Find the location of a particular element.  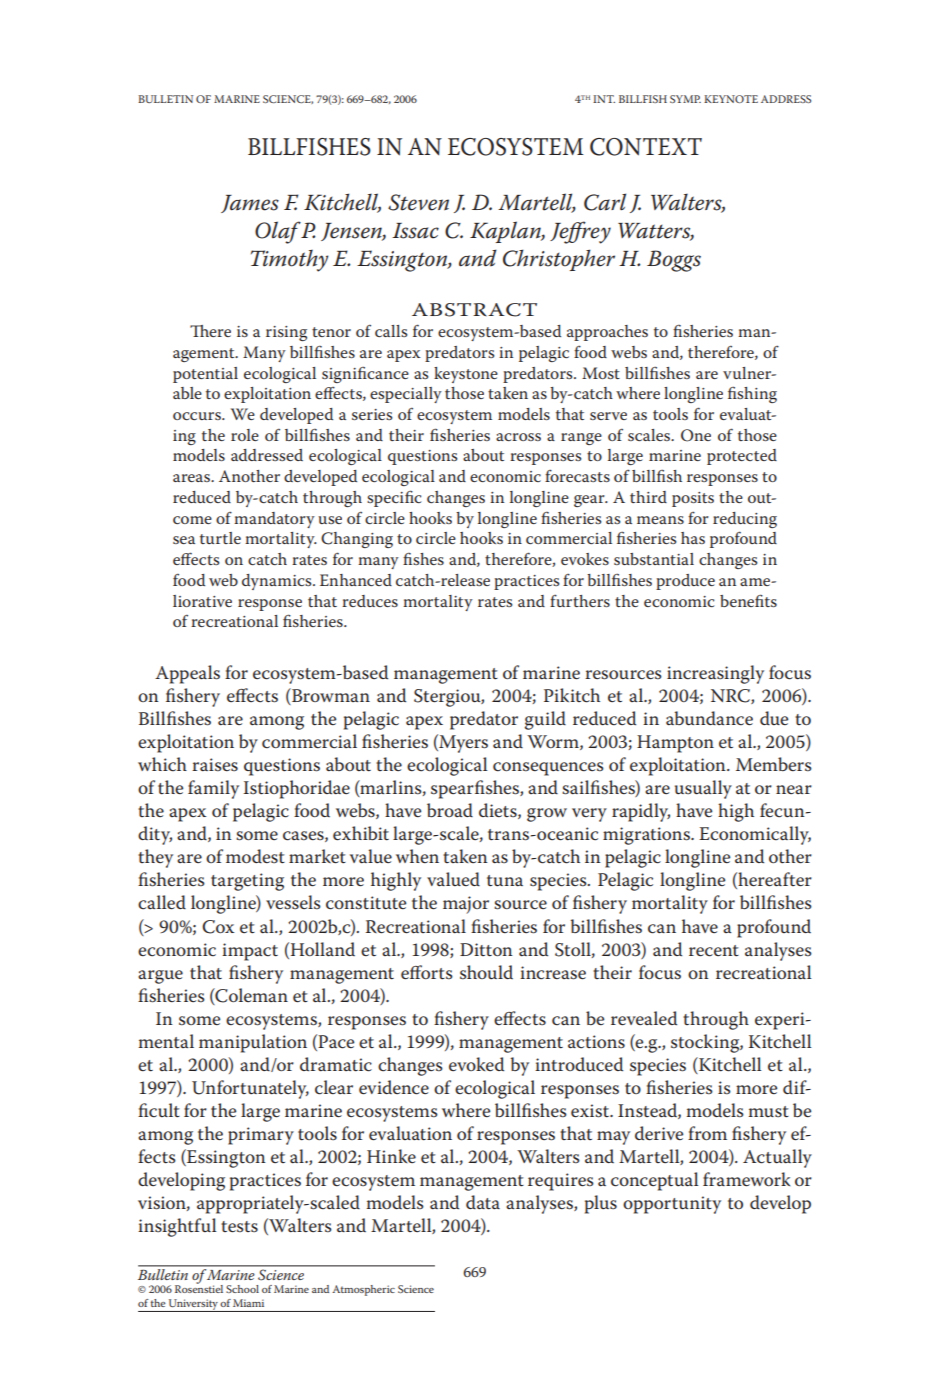

data is located at coordinates (483, 1202).
